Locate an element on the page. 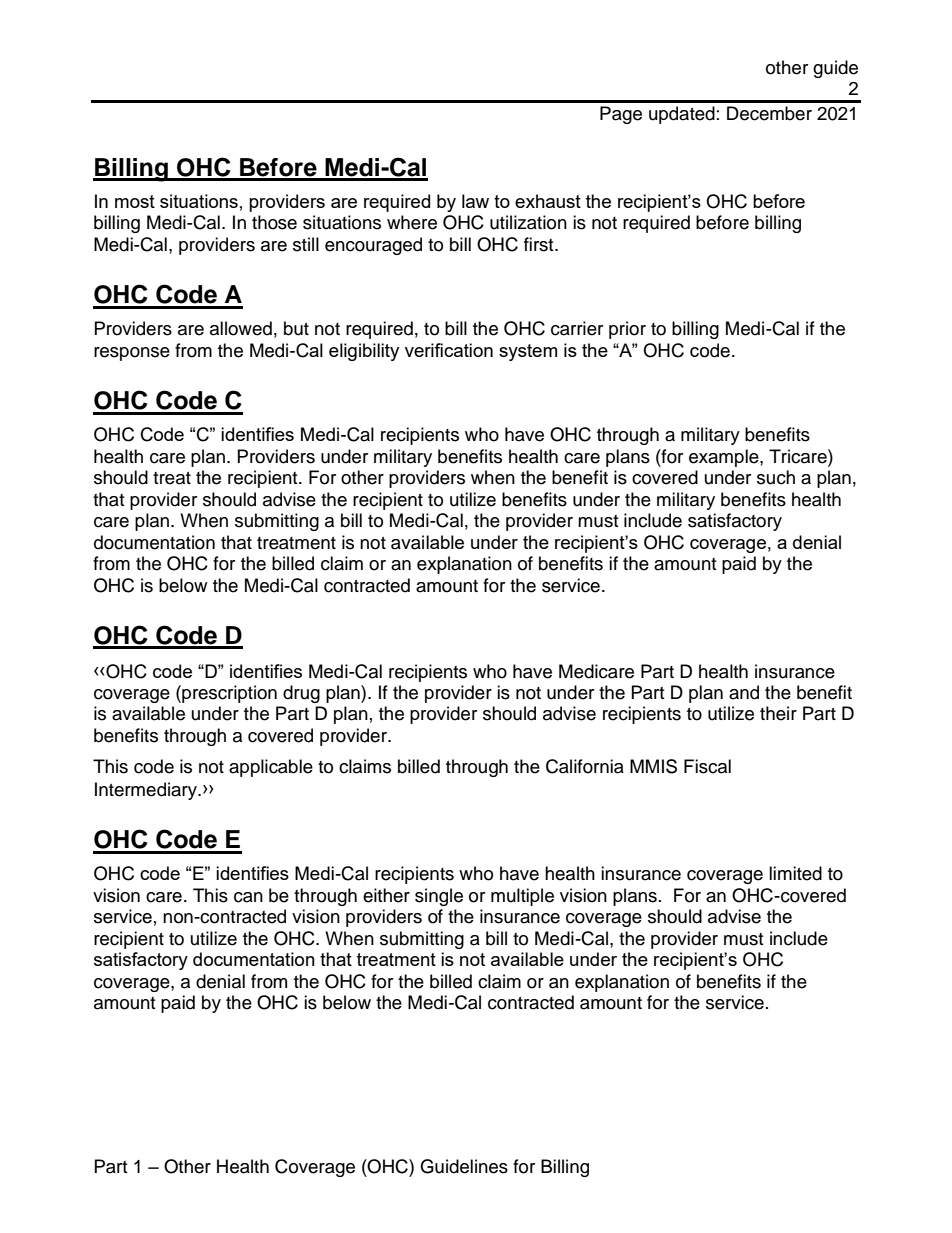  single is located at coordinates (439, 897).
